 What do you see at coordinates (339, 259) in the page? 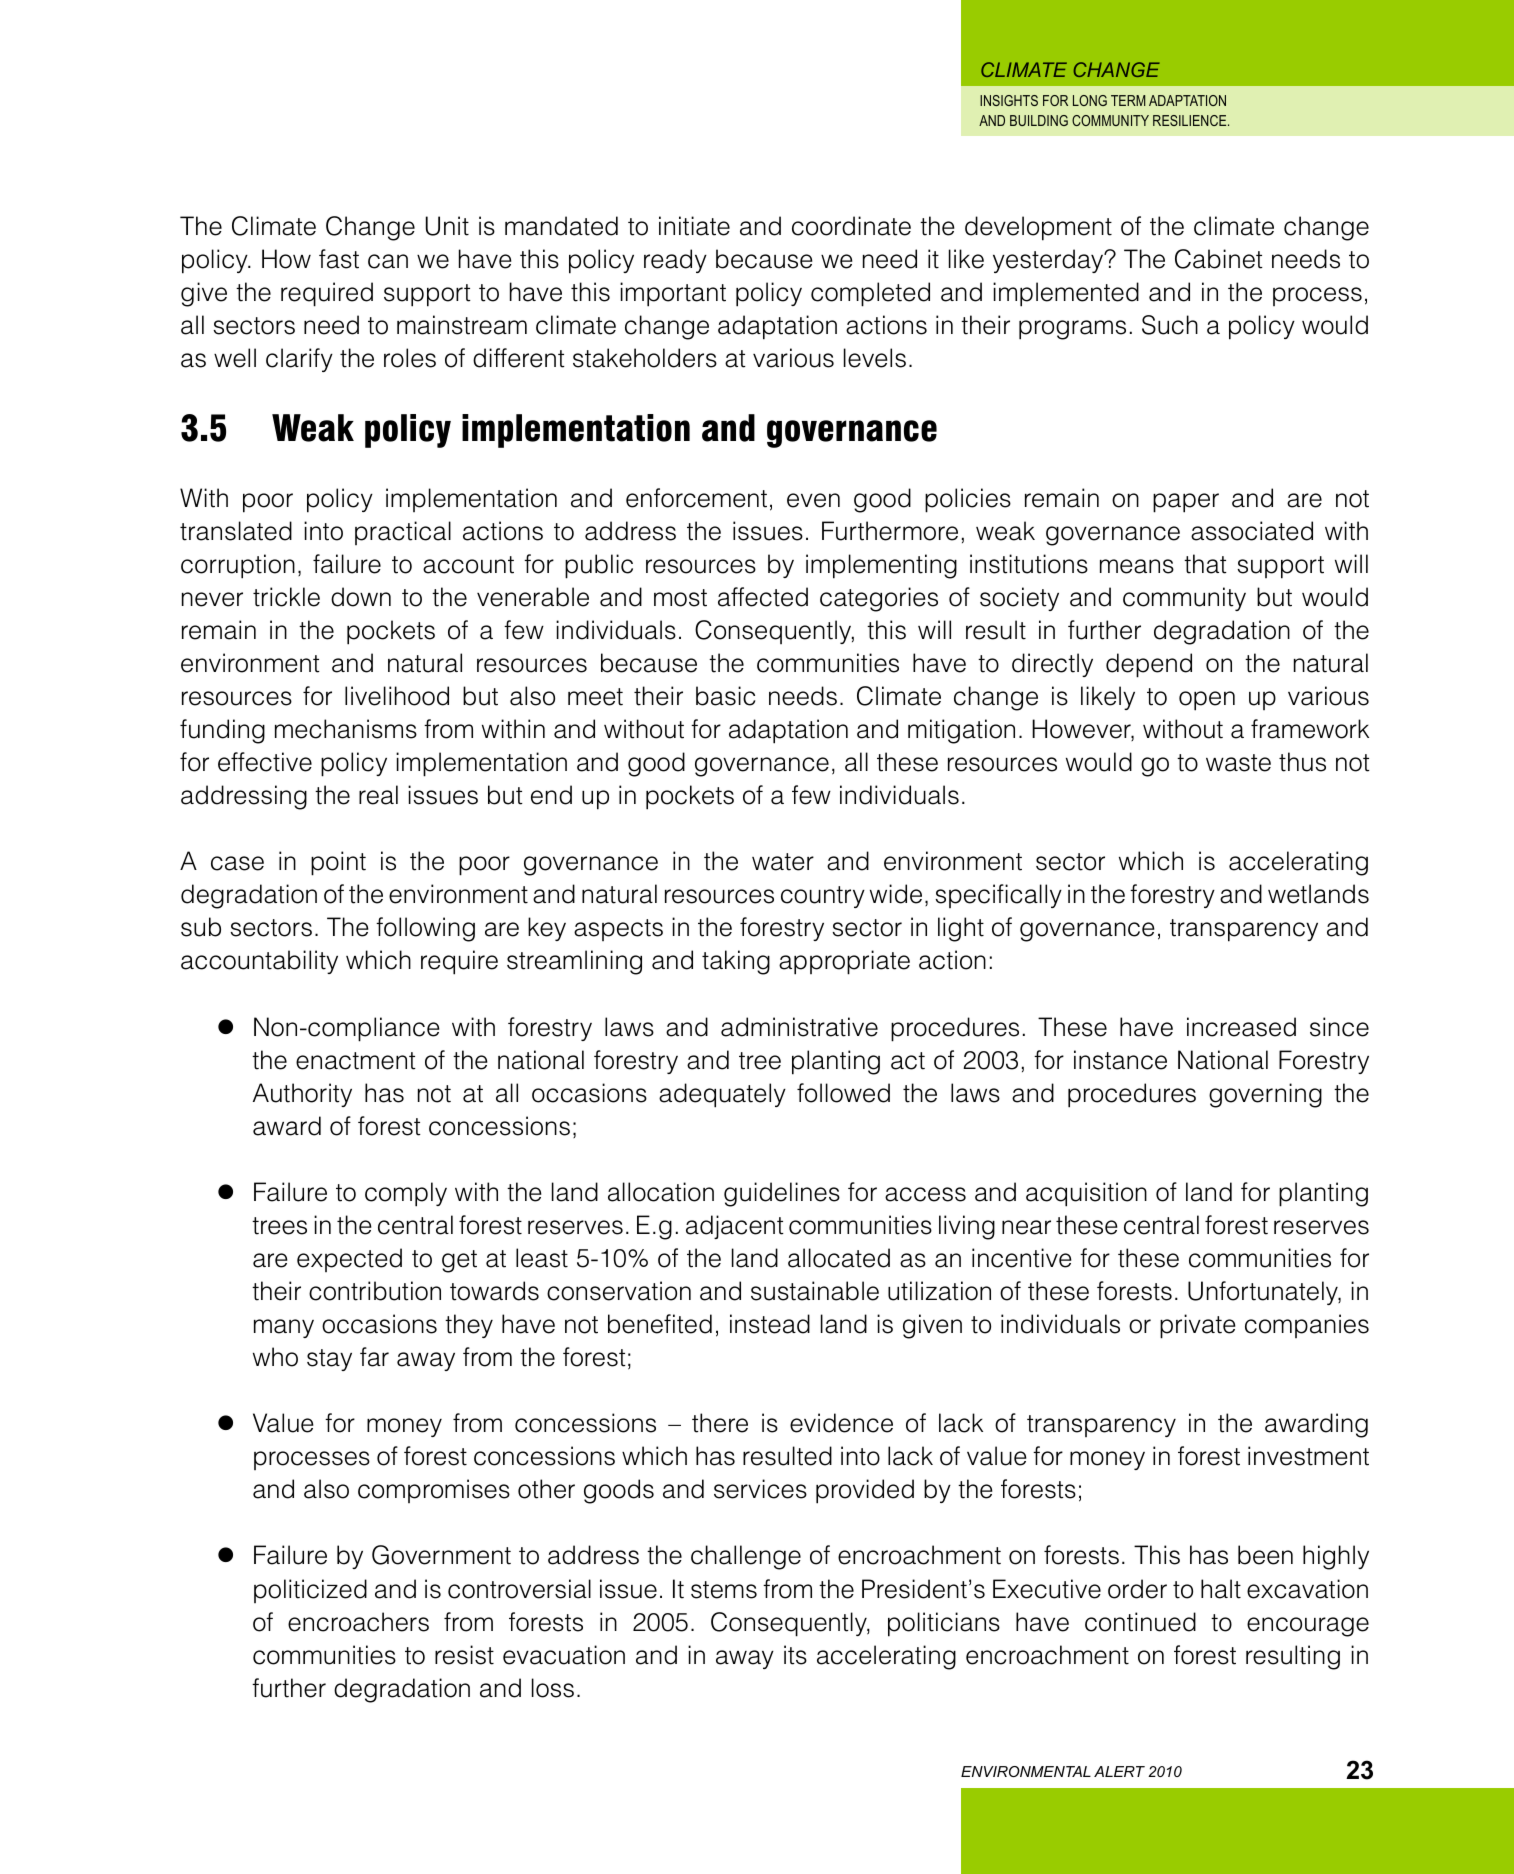
I see `fast` at bounding box center [339, 259].
